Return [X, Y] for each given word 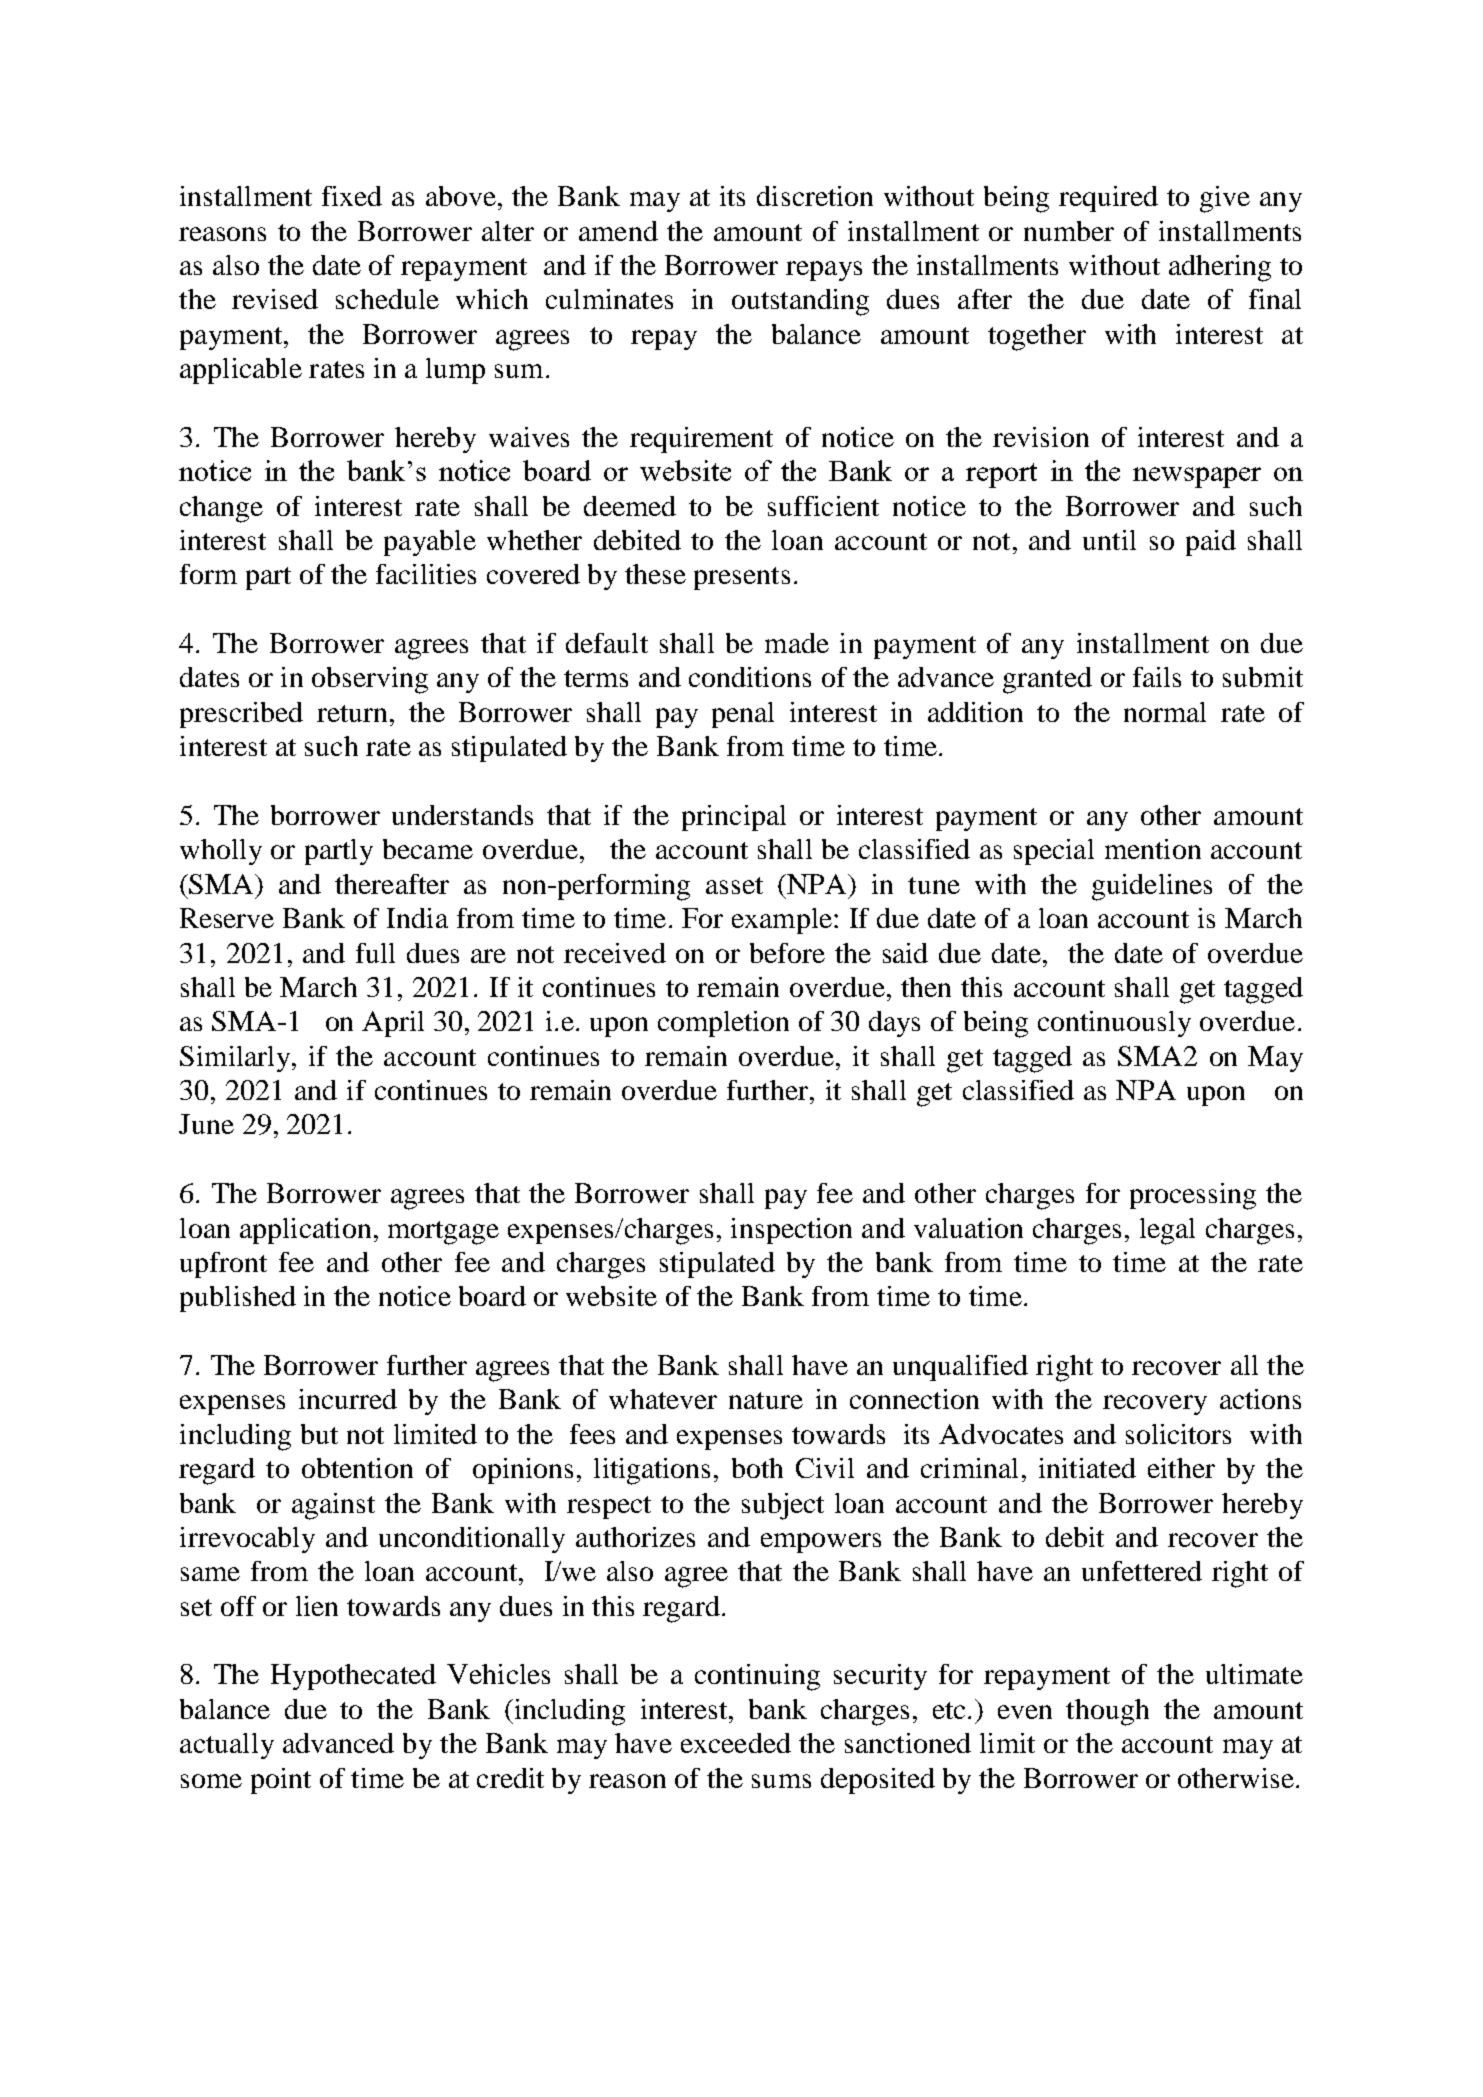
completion [723, 1024]
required [1108, 199]
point [281, 1781]
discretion [815, 196]
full [375, 953]
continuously [1114, 1024]
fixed [352, 196]
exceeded [736, 1743]
